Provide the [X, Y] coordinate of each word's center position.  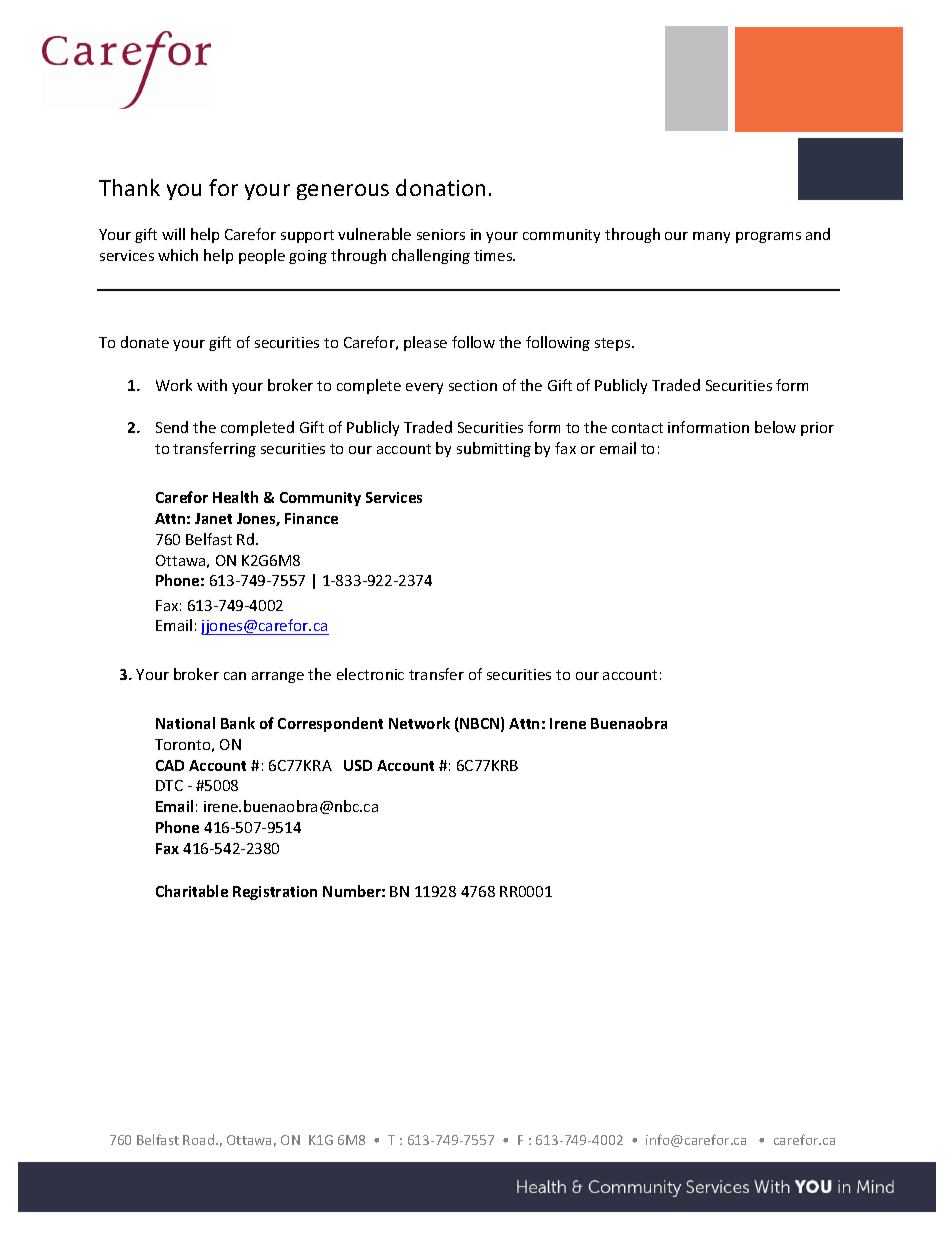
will [173, 234]
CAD [170, 765]
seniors [441, 234]
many [711, 237]
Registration [275, 893]
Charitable [192, 891]
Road [198, 1139]
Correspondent [330, 724]
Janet [213, 518]
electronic [370, 674]
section [473, 385]
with [212, 385]
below [775, 427]
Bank [238, 723]
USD [358, 765]
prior [817, 429]
